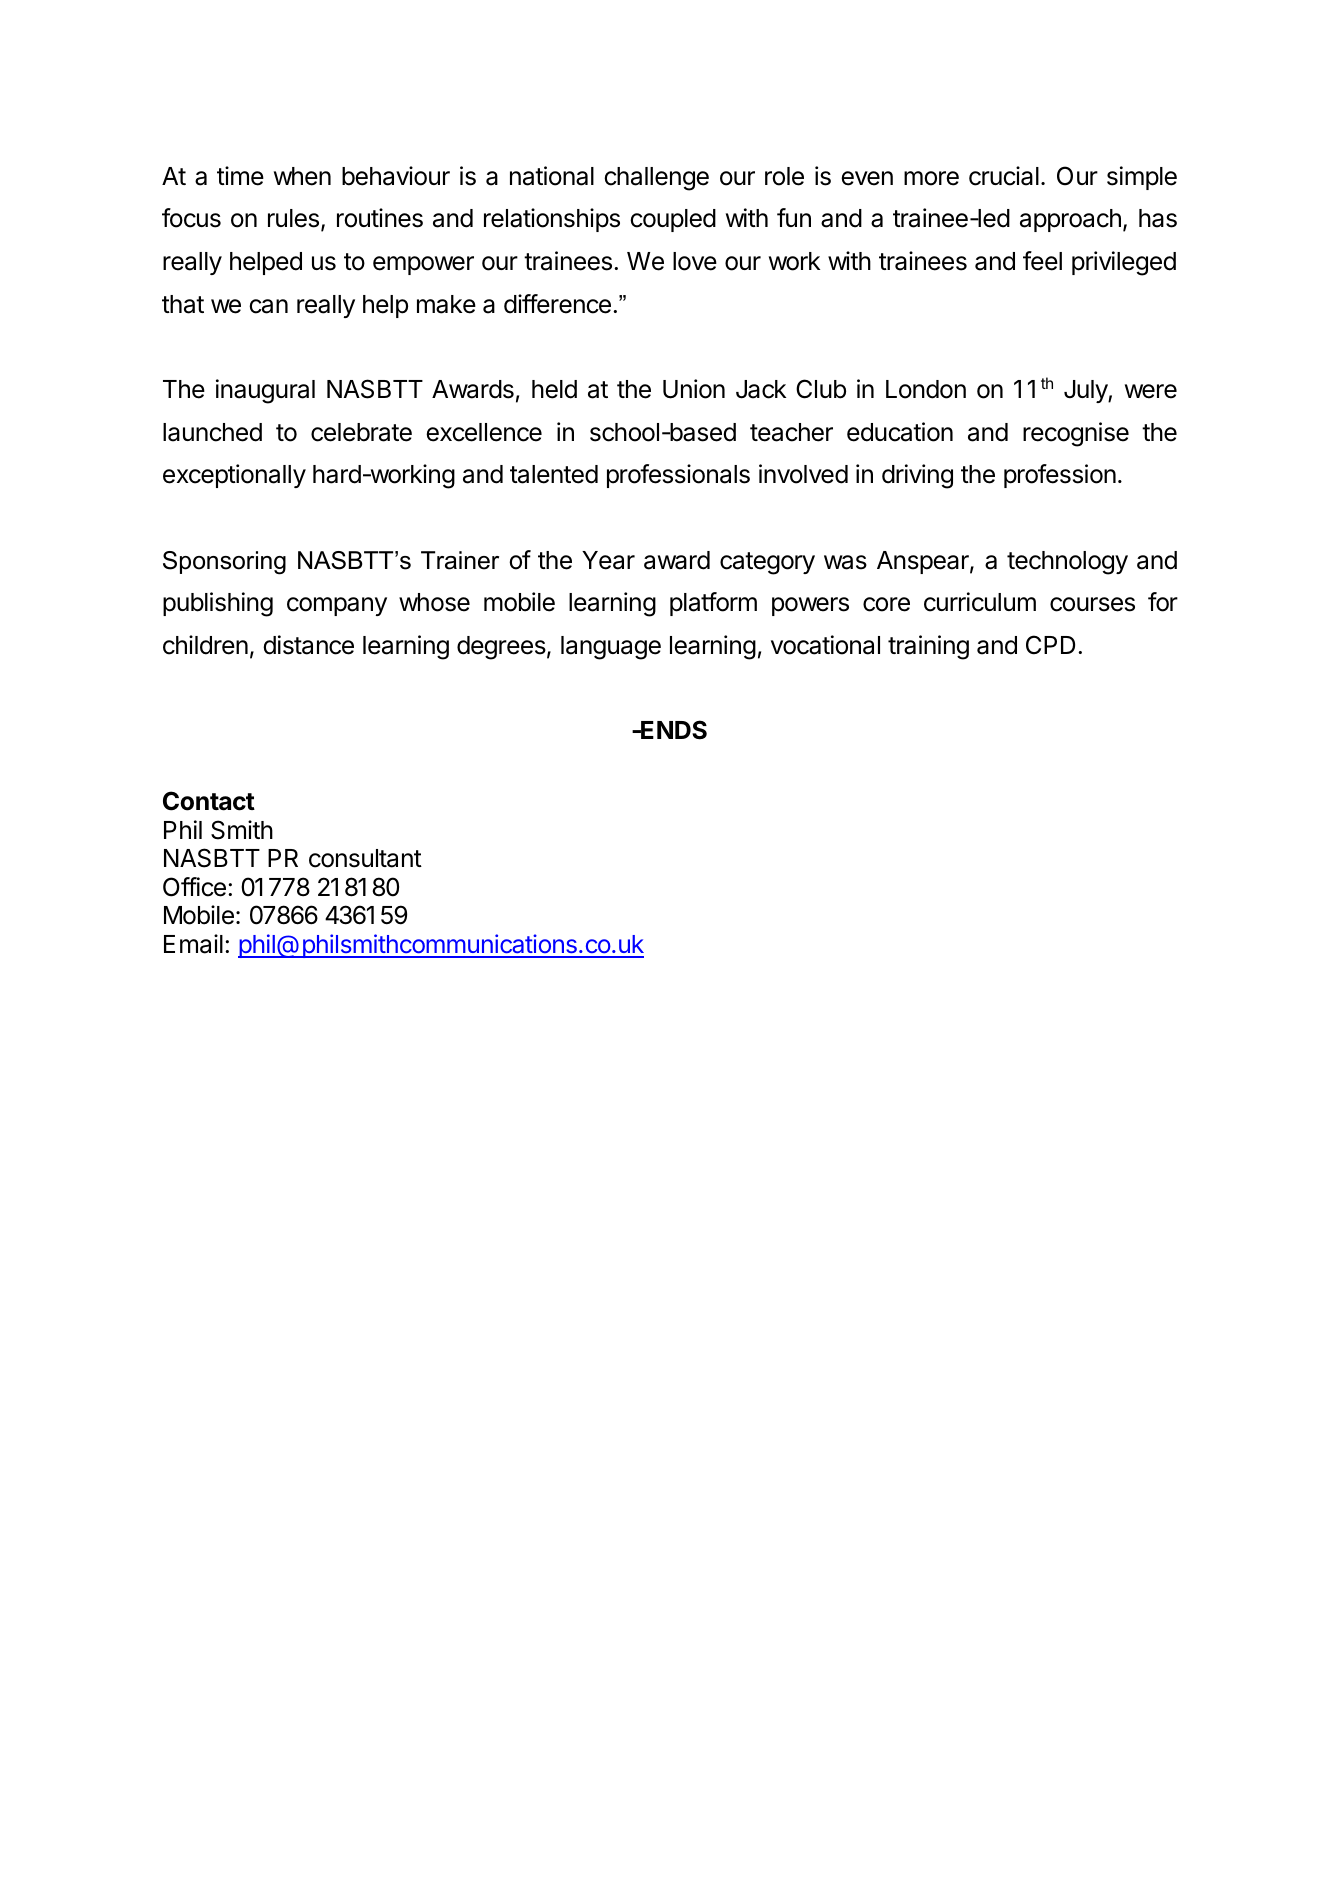  I want to click on CPD, so click(1050, 645).
